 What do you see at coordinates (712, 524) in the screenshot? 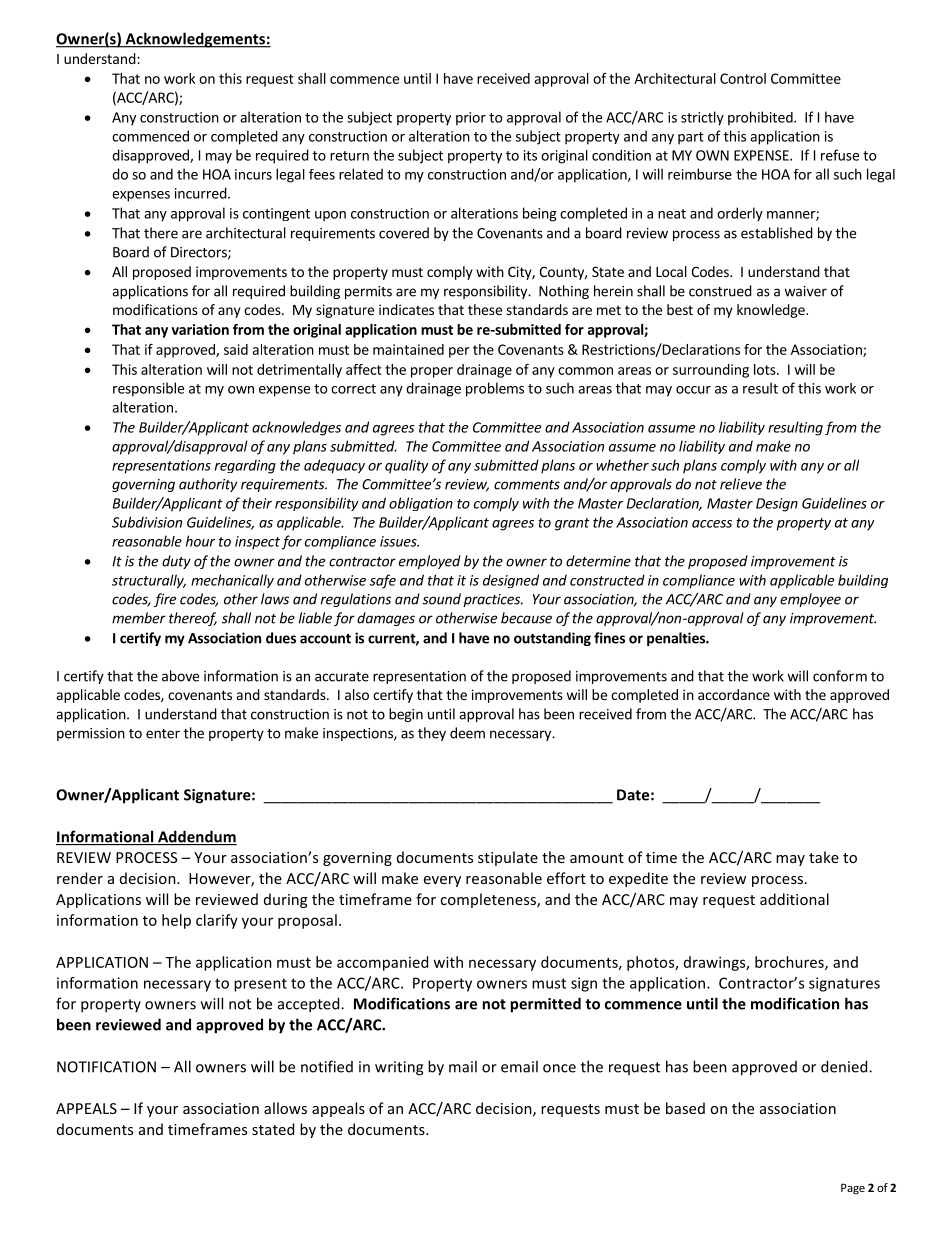
I see `access` at bounding box center [712, 524].
